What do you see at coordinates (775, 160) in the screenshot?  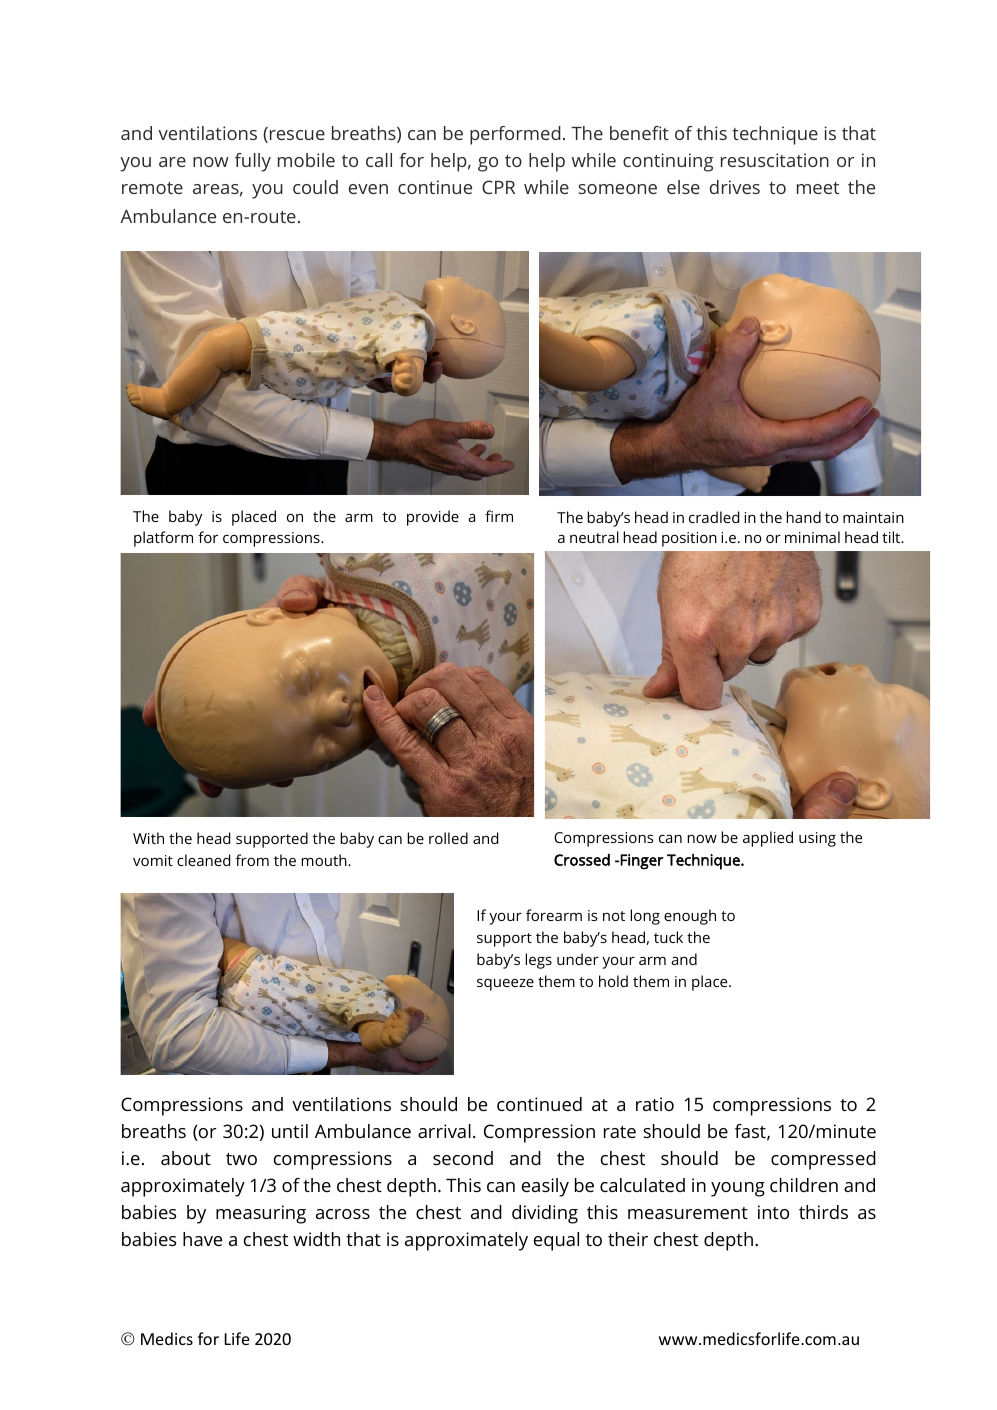 I see `resuscitation` at bounding box center [775, 160].
